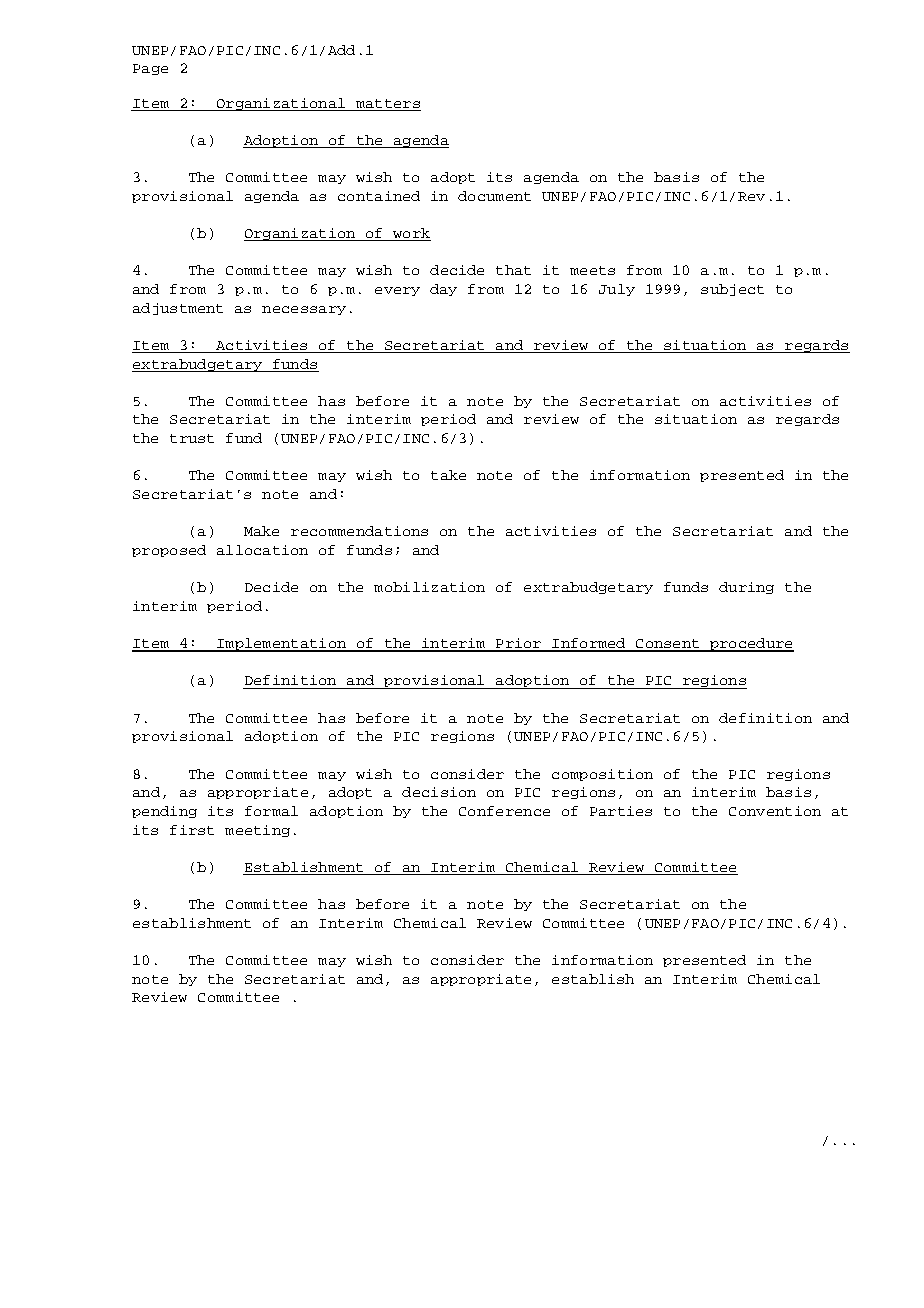 The image size is (924, 1308). I want to click on during, so click(746, 588).
